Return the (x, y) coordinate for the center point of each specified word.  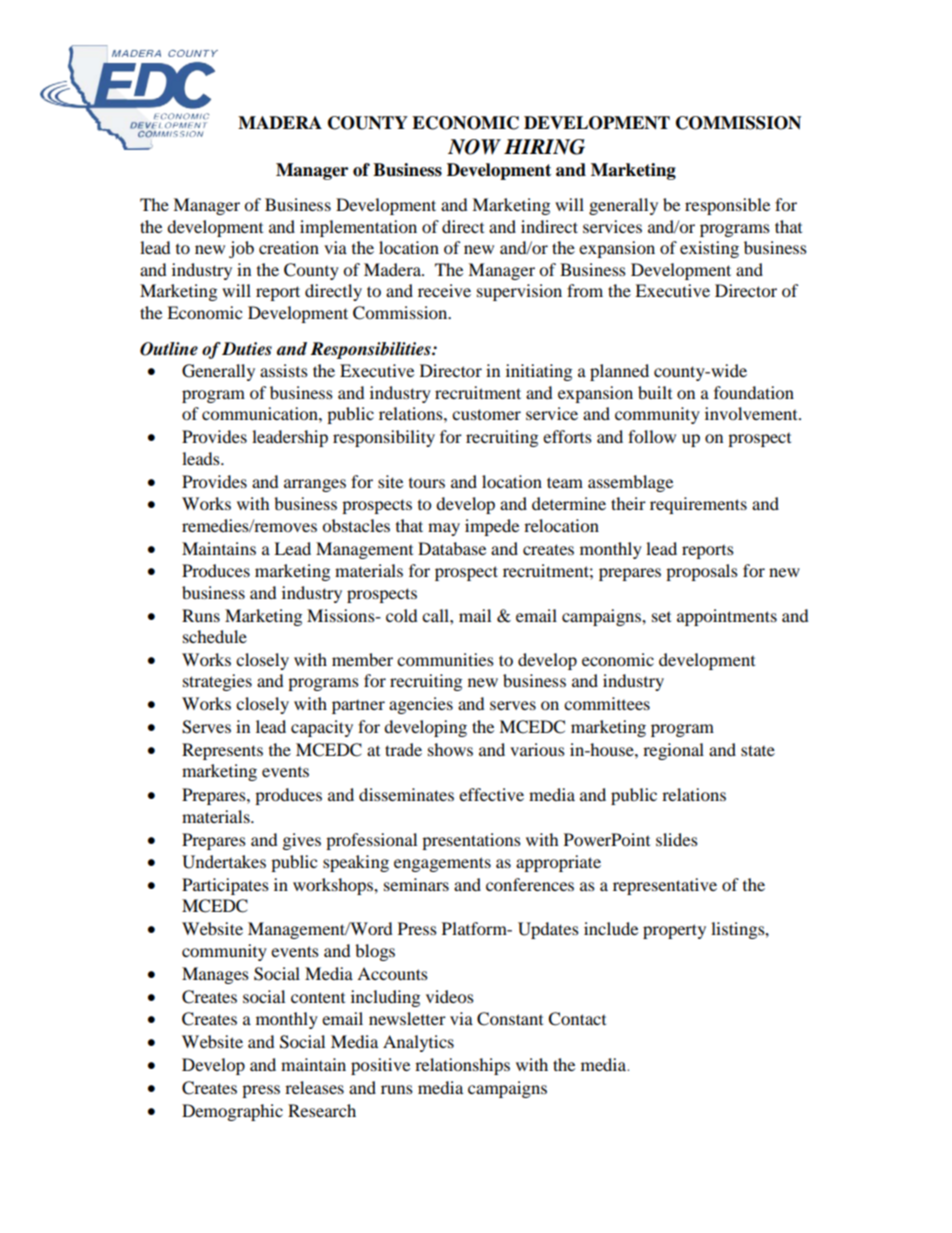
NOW (474, 147)
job (241, 249)
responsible (727, 206)
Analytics (418, 1043)
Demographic (232, 1112)
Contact (577, 1019)
